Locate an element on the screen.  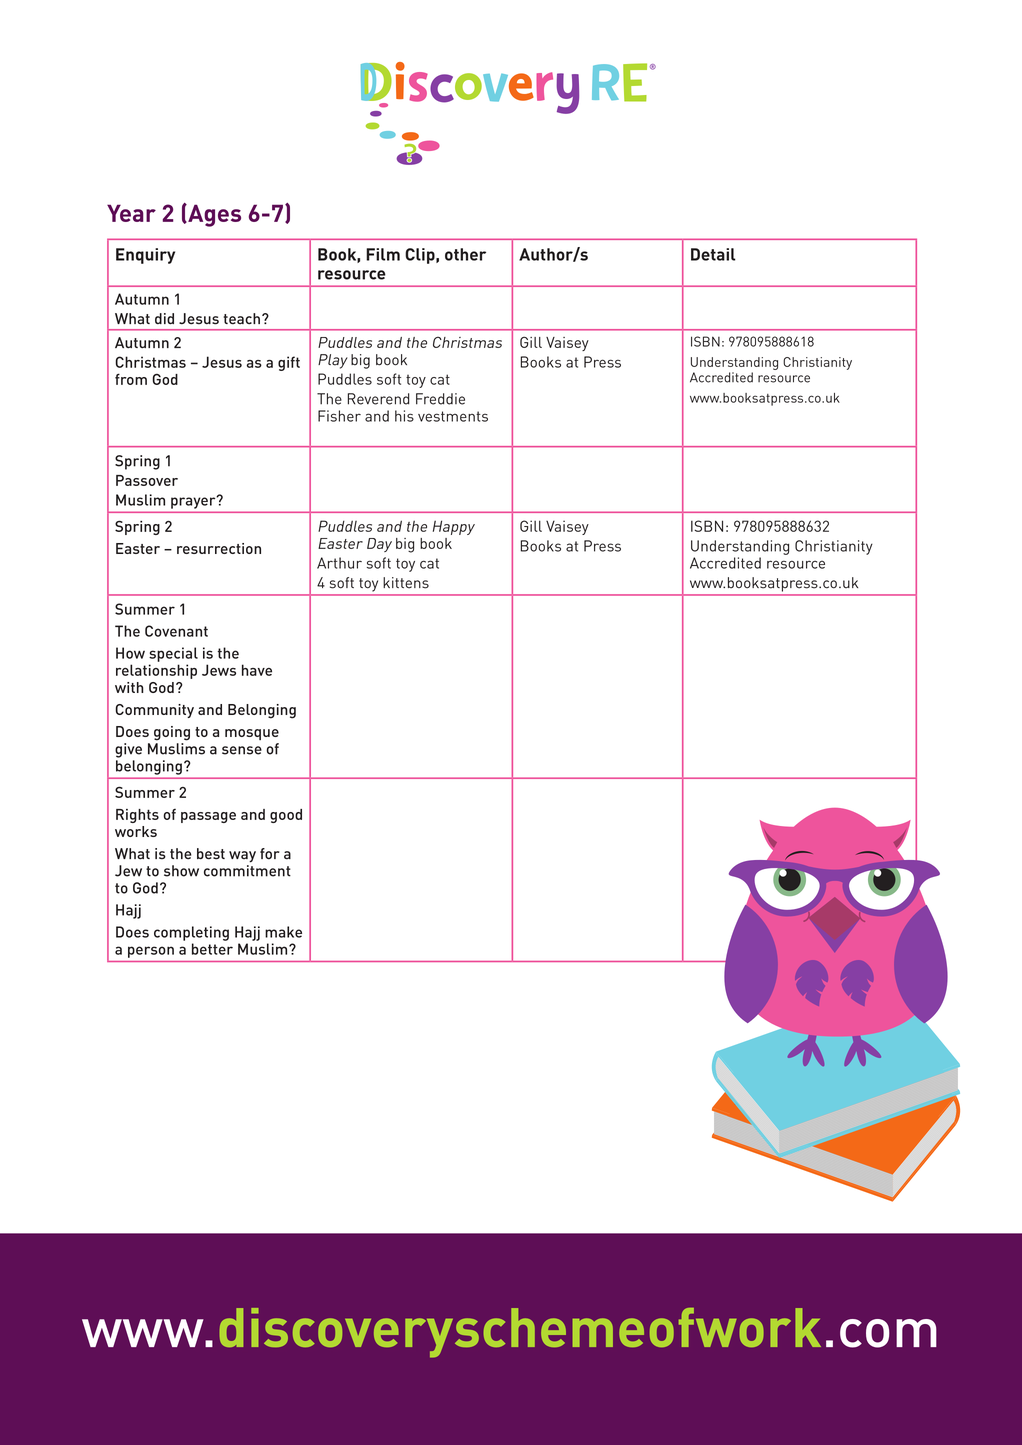
Film is located at coordinates (383, 254).
